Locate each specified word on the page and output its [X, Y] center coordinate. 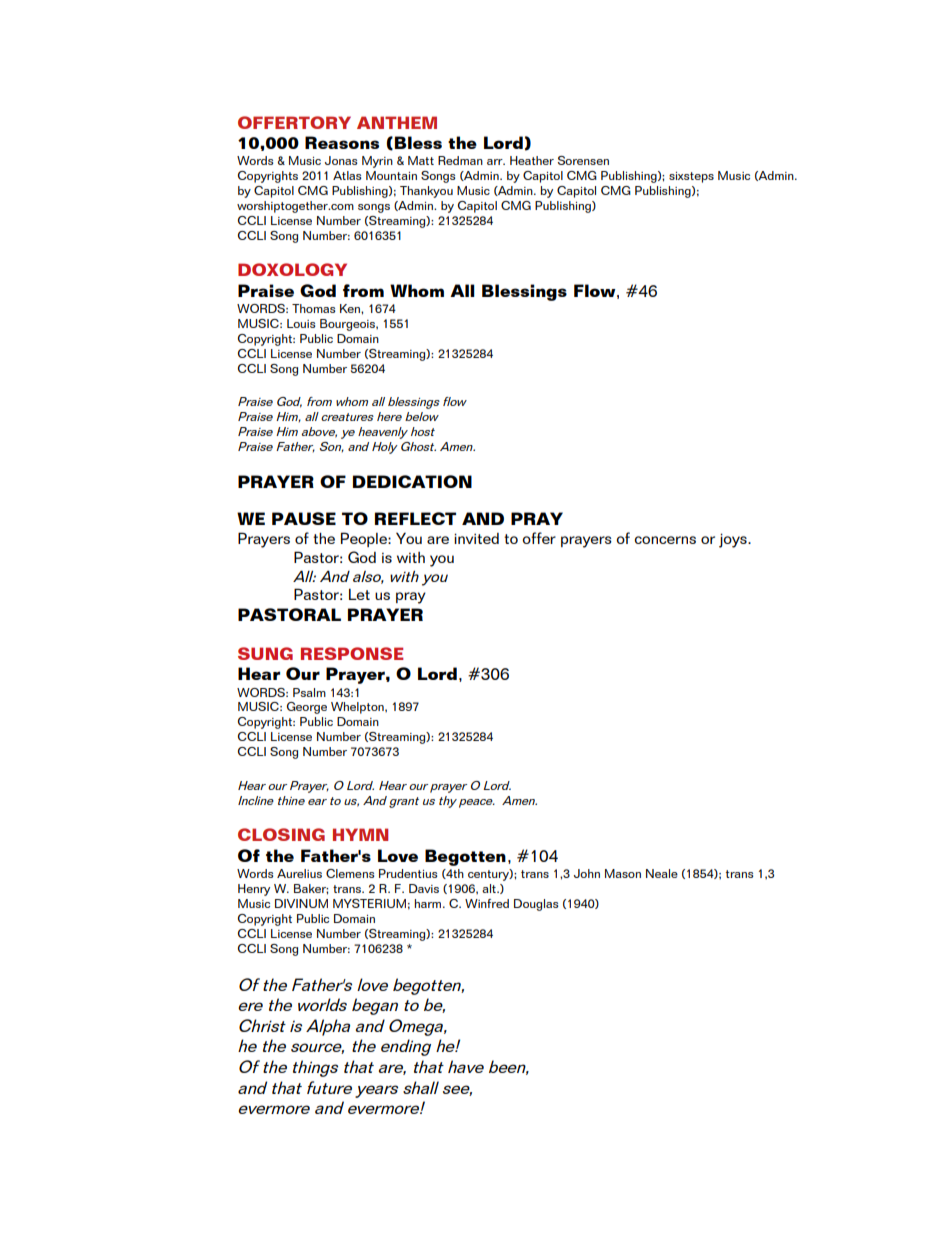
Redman [460, 160]
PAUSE [304, 518]
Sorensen [583, 160]
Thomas [314, 308]
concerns [665, 540]
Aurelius [299, 873]
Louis [301, 323]
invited [476, 538]
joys [734, 540]
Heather [532, 160]
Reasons [342, 142]
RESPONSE [352, 653]
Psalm [309, 692]
